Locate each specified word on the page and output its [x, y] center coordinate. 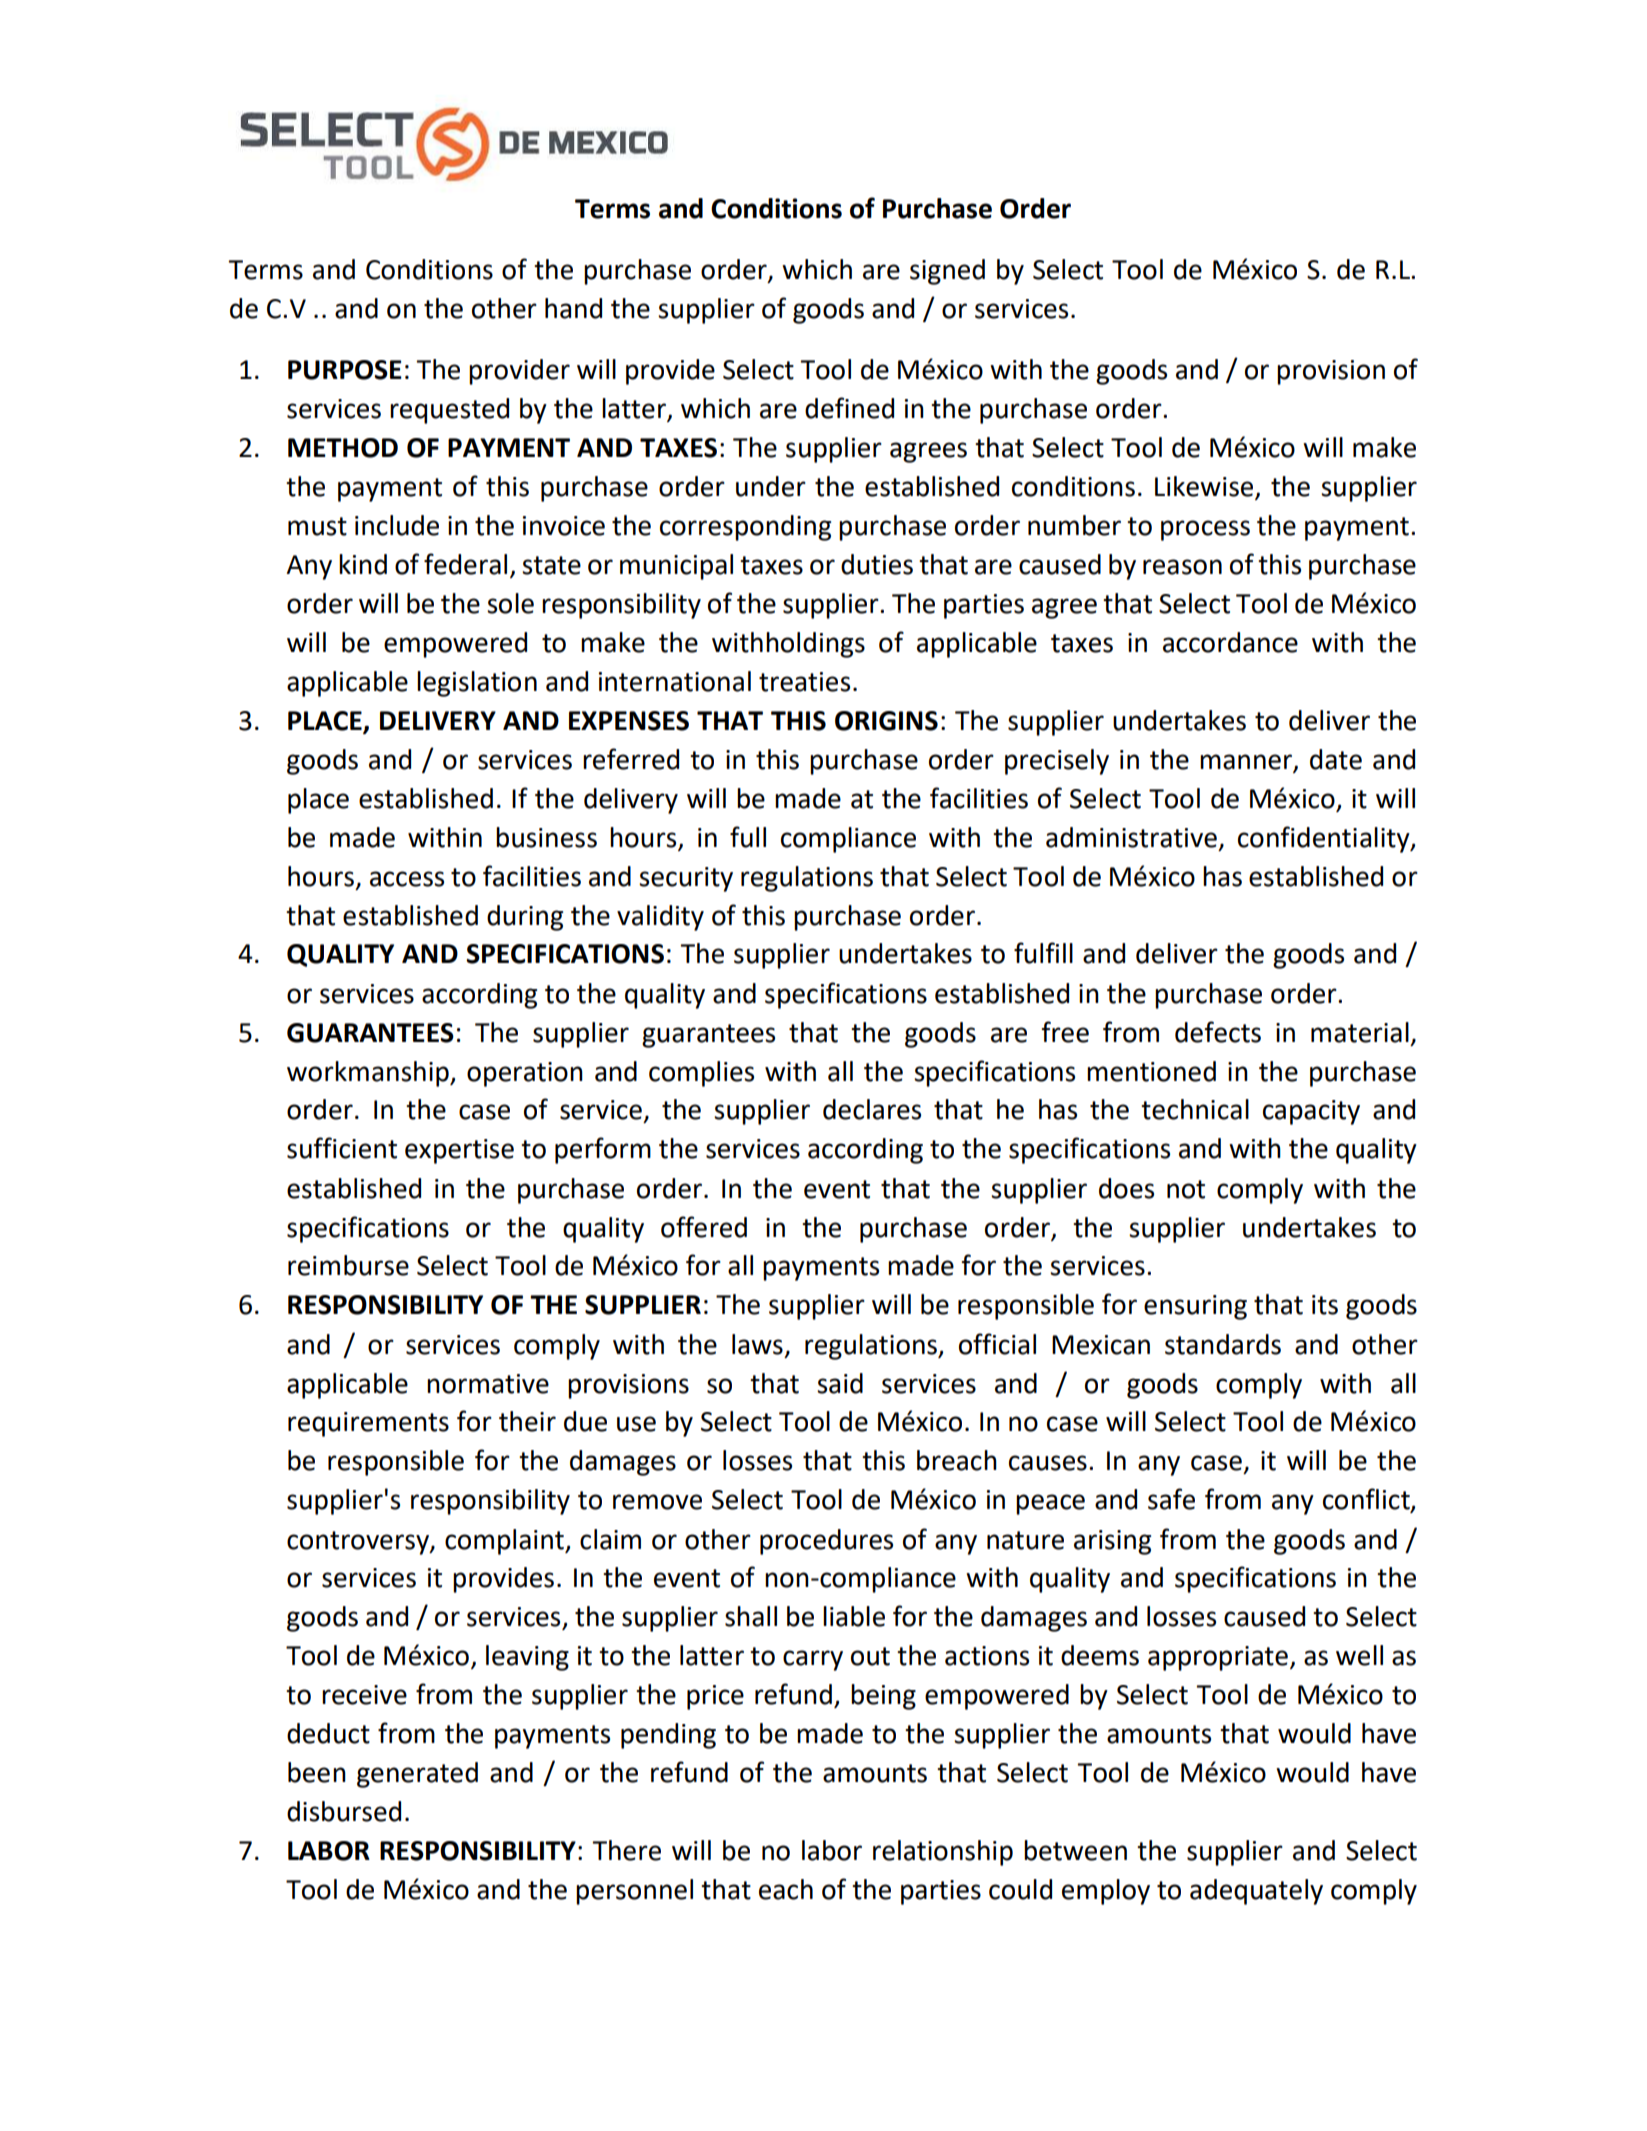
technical [1195, 1109]
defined [849, 408]
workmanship [369, 1074]
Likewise [1204, 486]
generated [417, 1775]
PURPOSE [345, 370]
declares [872, 1109]
